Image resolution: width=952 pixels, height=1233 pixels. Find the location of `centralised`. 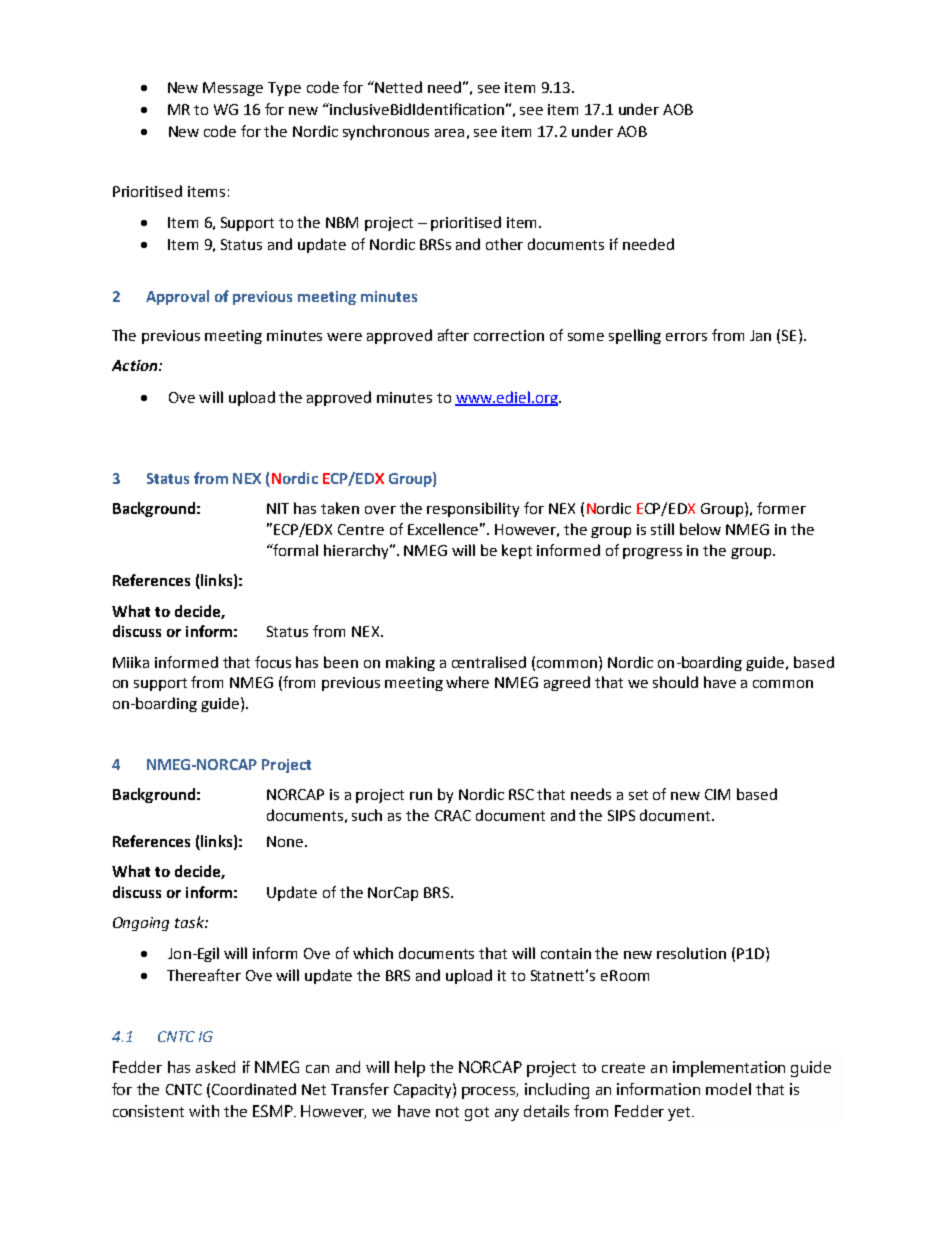

centralised is located at coordinates (489, 662).
